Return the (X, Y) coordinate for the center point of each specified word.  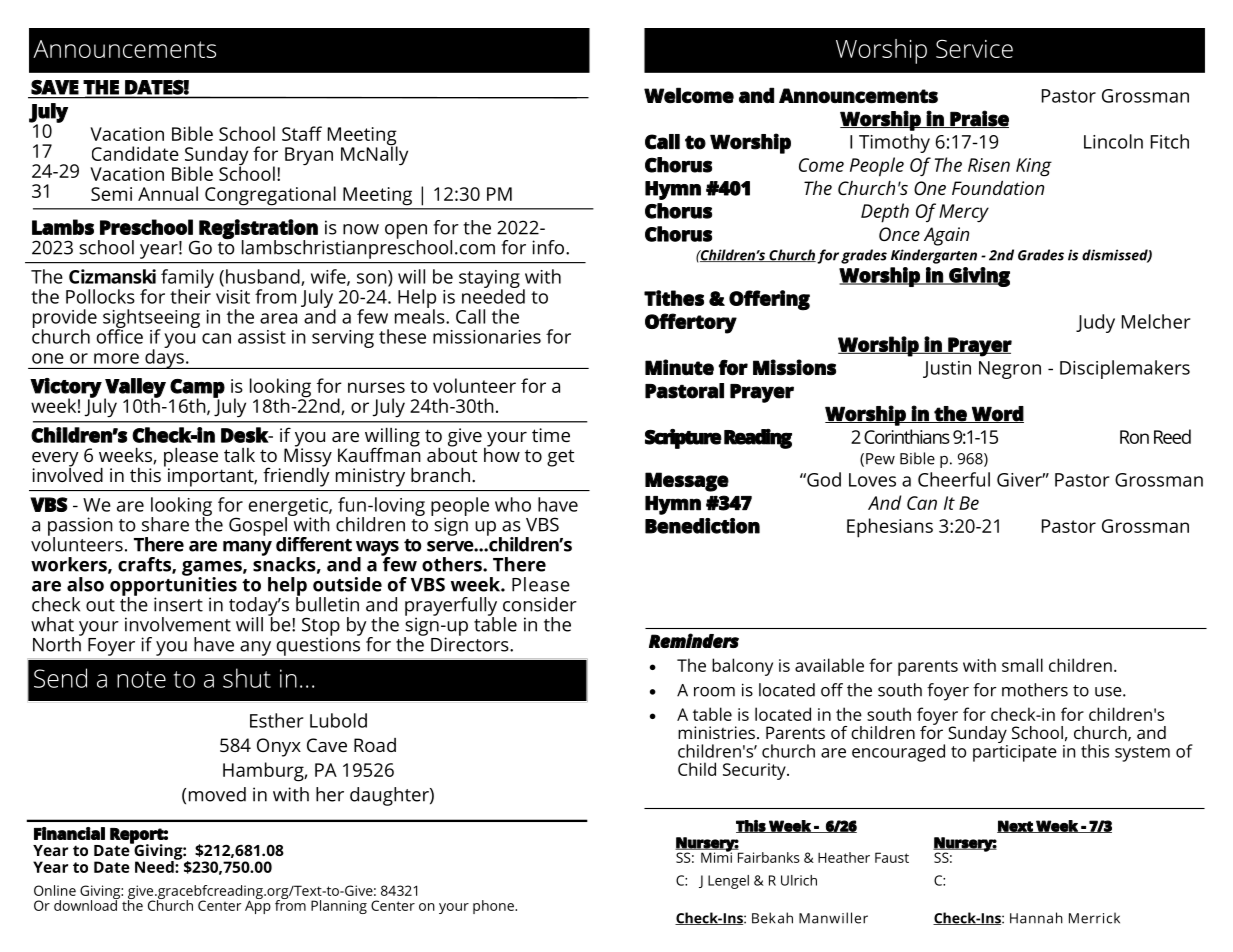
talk (239, 455)
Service (974, 48)
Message (687, 482)
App (258, 906)
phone (494, 907)
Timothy (894, 143)
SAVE (55, 87)
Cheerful (954, 479)
